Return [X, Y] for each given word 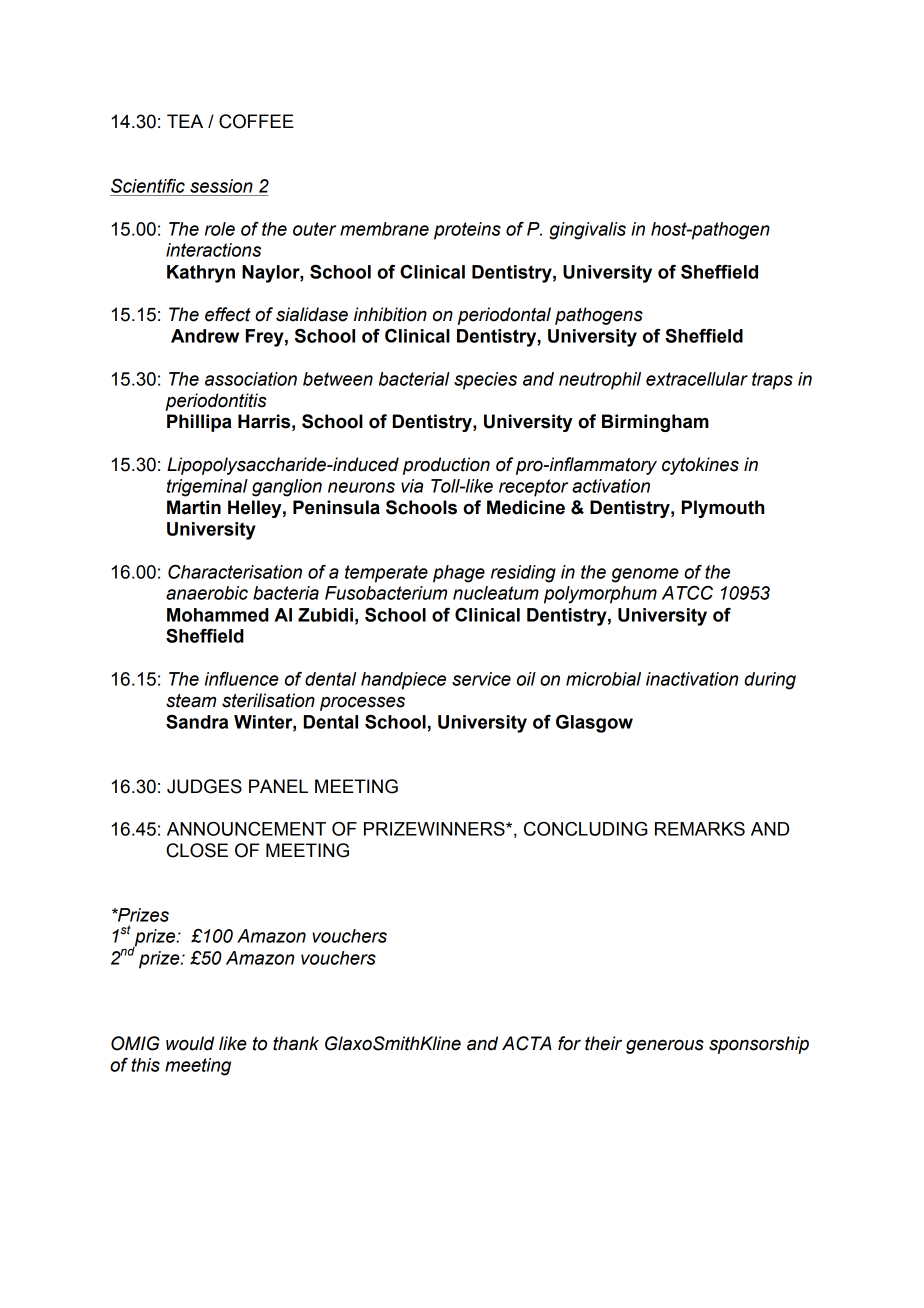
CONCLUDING [585, 829]
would [190, 1043]
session [221, 186]
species [485, 381]
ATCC [687, 592]
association [251, 379]
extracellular [697, 379]
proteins [467, 231]
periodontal [504, 316]
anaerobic [207, 593]
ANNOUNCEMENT [246, 829]
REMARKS [700, 829]
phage [459, 574]
